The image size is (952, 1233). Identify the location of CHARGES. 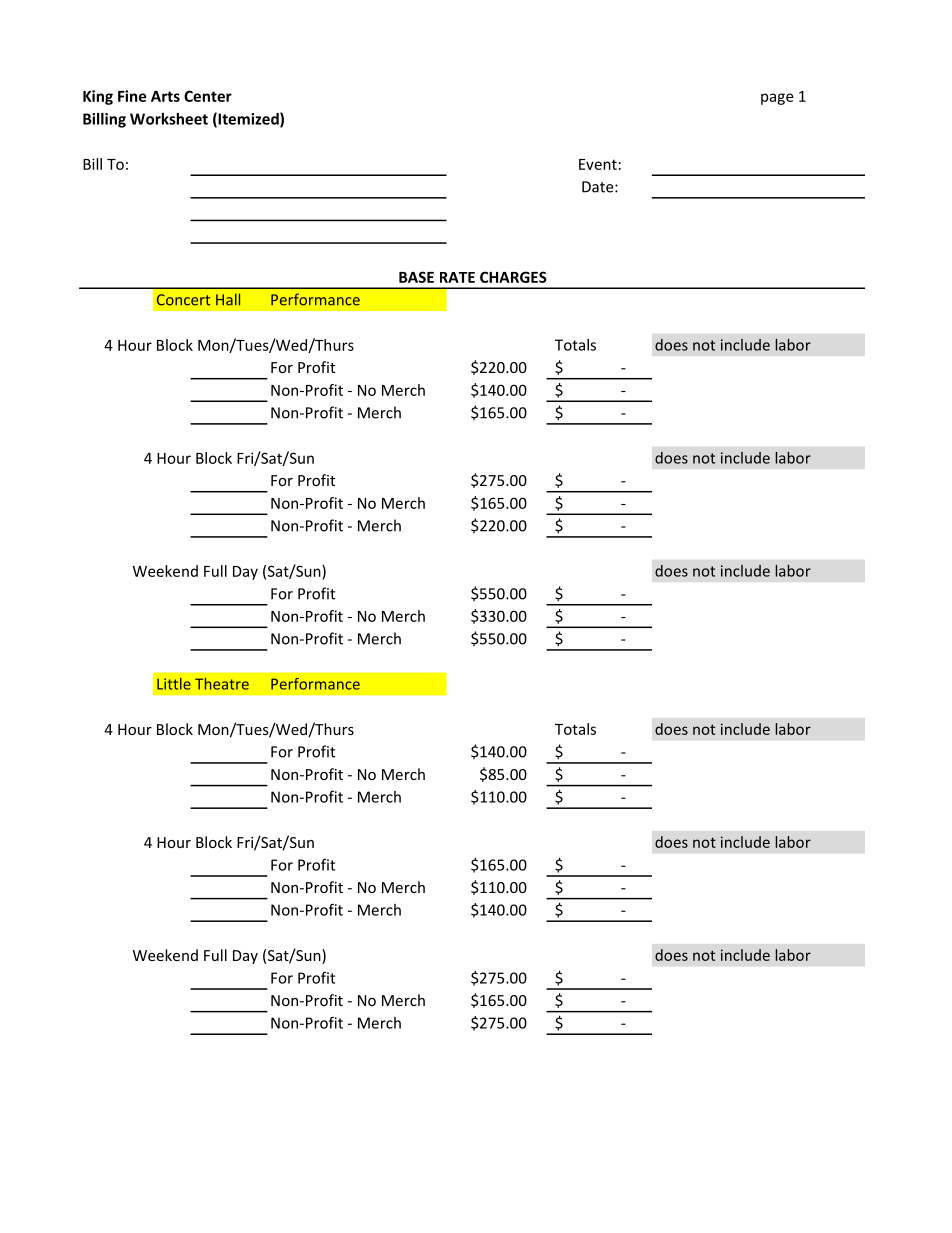
(513, 277).
